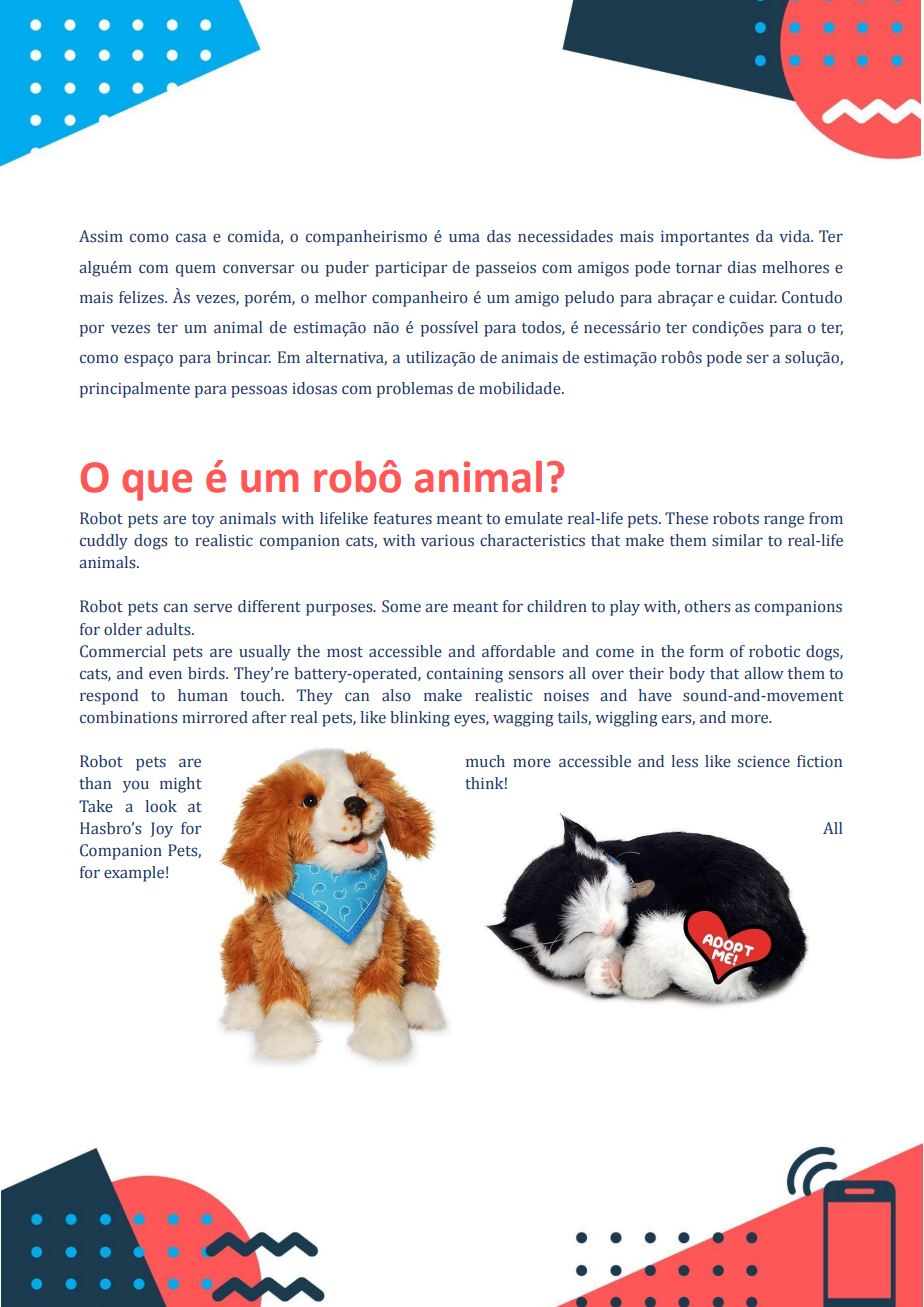 The image size is (924, 1307). What do you see at coordinates (742, 267) in the page?
I see `dias` at bounding box center [742, 267].
